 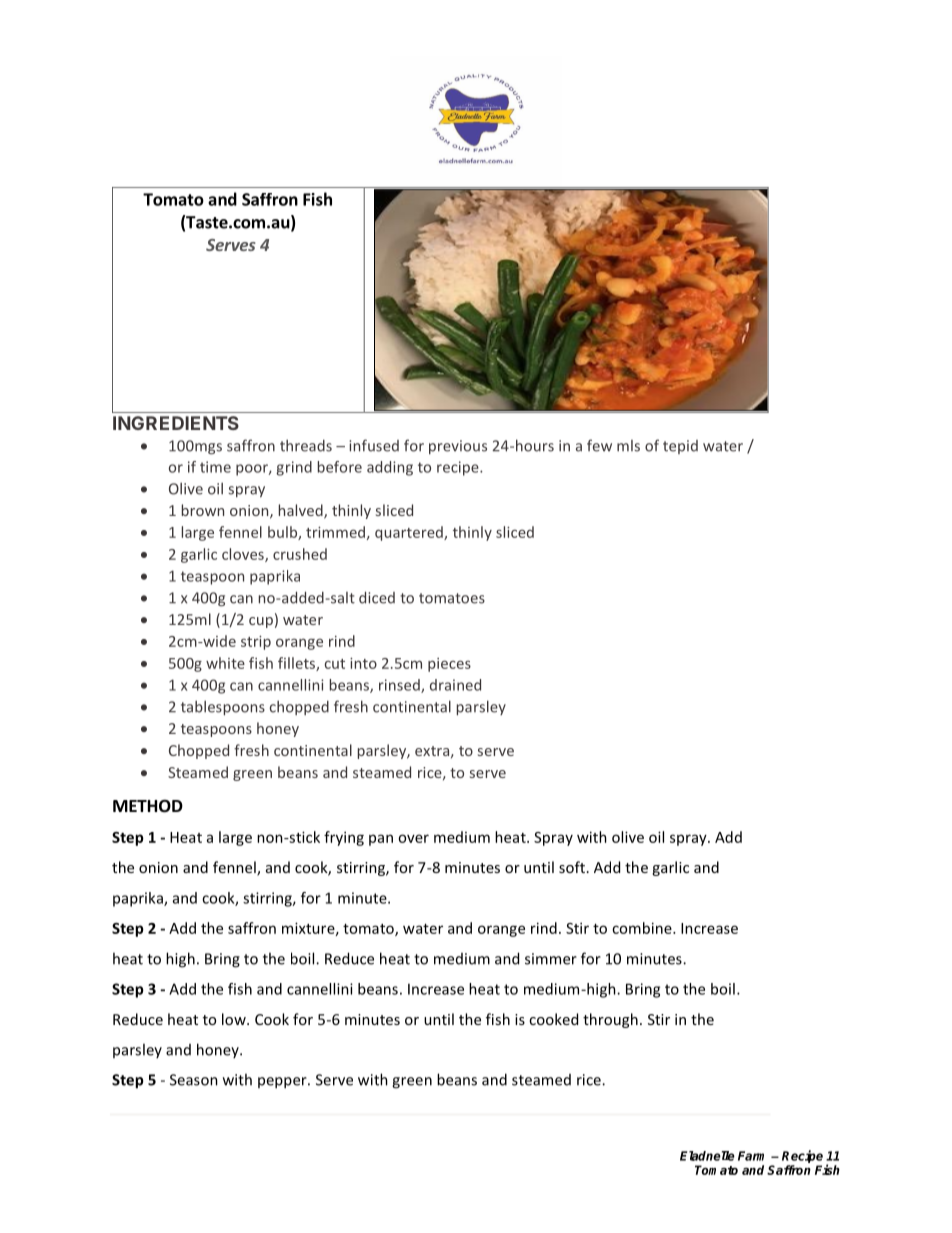 What do you see at coordinates (455, 685) in the screenshot?
I see `drained` at bounding box center [455, 685].
